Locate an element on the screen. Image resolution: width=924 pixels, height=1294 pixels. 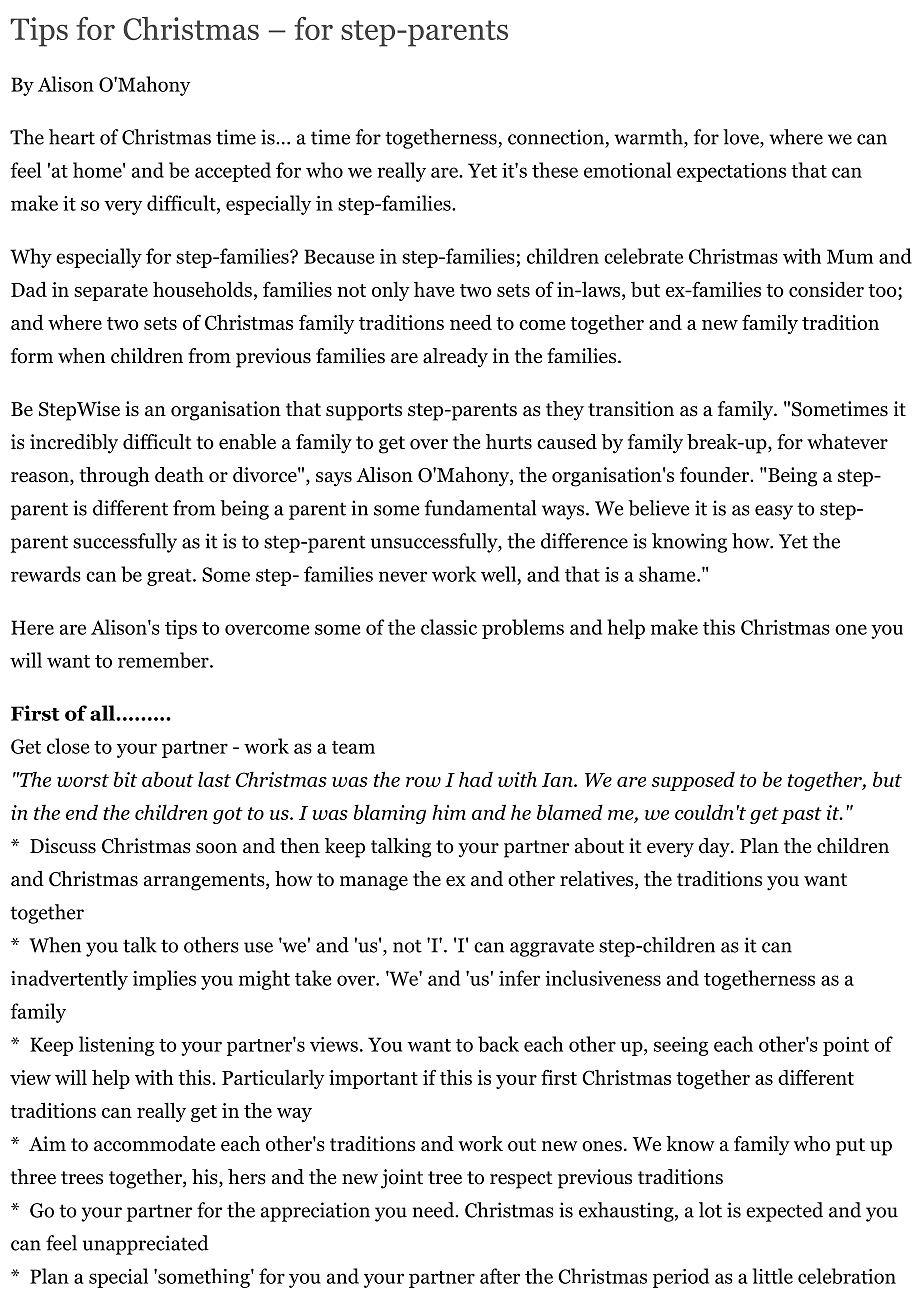
manage is located at coordinates (374, 883).
